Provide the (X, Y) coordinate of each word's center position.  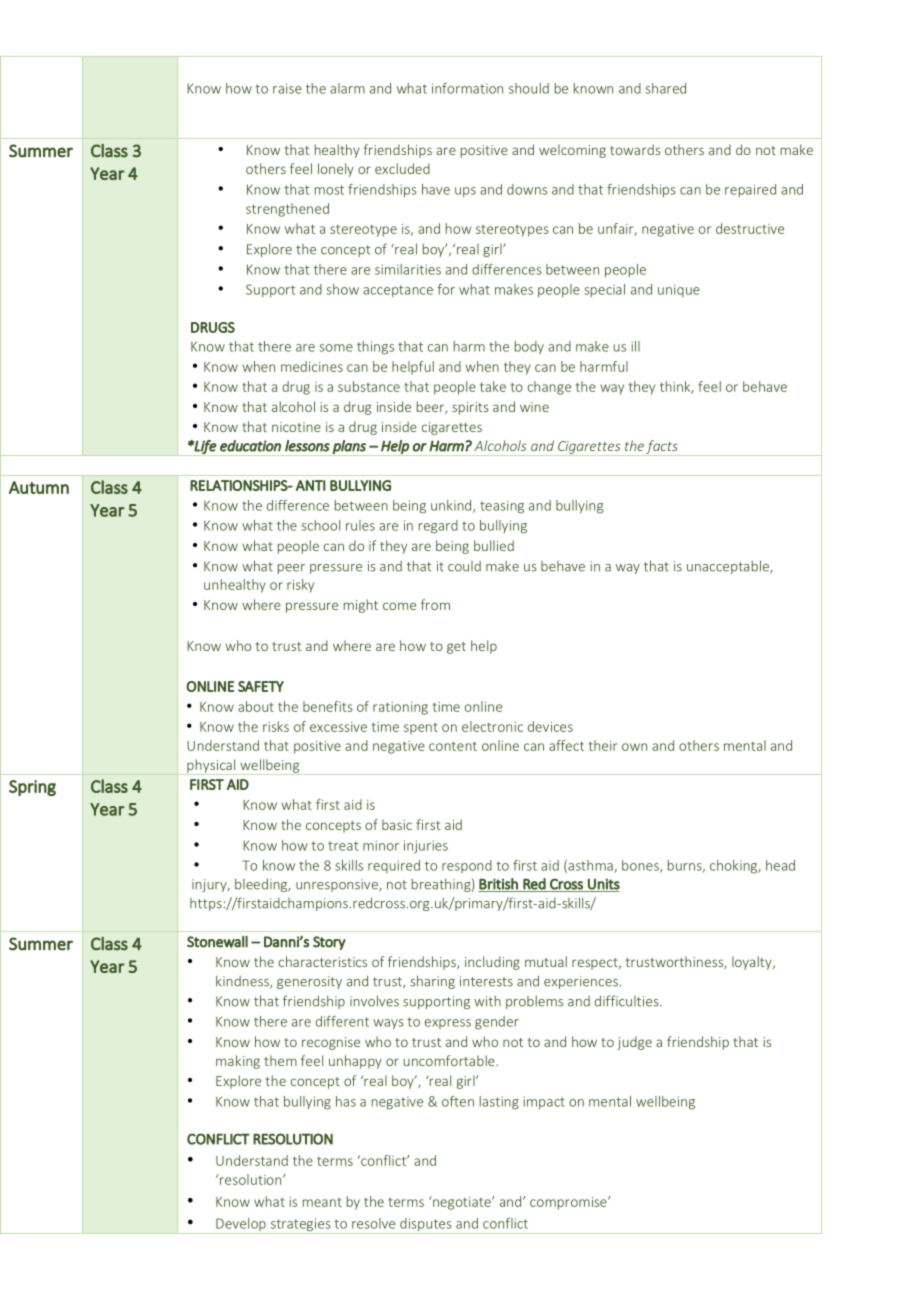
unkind (452, 506)
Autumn (39, 487)
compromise (569, 1203)
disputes (426, 1226)
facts (662, 448)
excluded (402, 168)
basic (397, 824)
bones (641, 866)
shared (665, 88)
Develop (241, 1226)
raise (287, 88)
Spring (32, 788)
